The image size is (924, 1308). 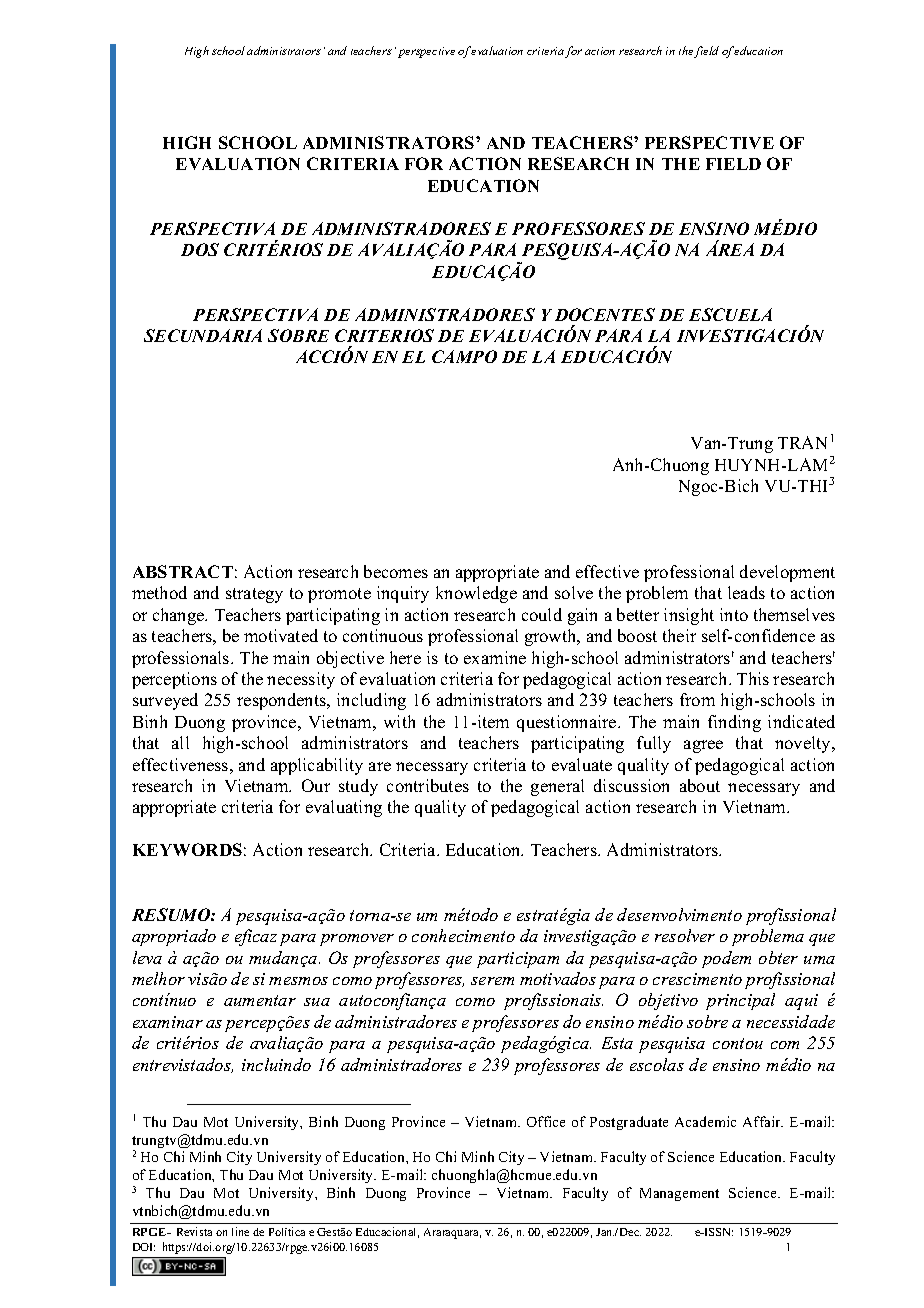 What do you see at coordinates (546, 1121) in the screenshot?
I see `Office` at bounding box center [546, 1121].
